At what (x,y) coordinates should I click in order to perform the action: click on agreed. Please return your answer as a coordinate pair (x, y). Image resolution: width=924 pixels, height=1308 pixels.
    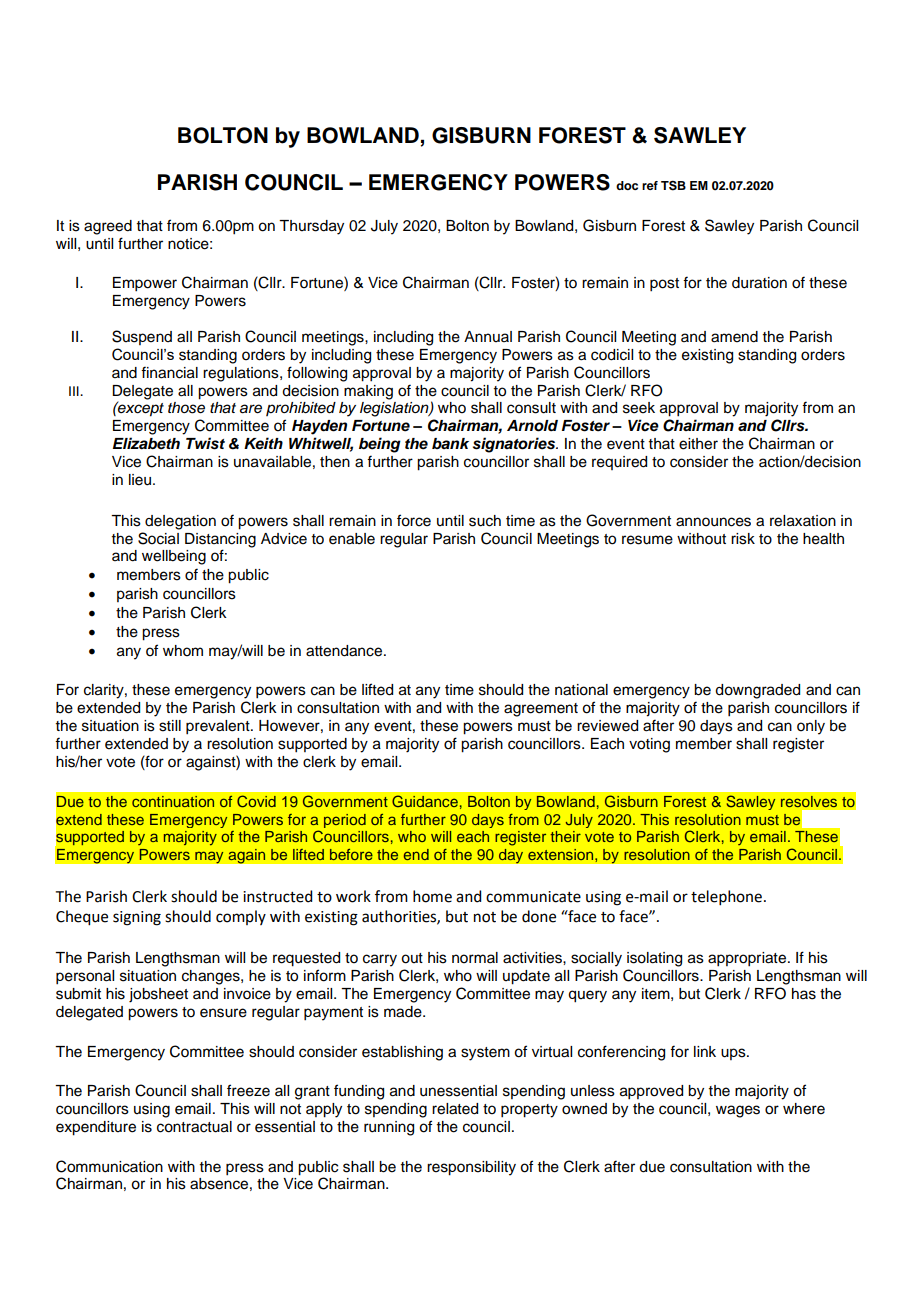
    Looking at the image, I should click on (108, 227).
